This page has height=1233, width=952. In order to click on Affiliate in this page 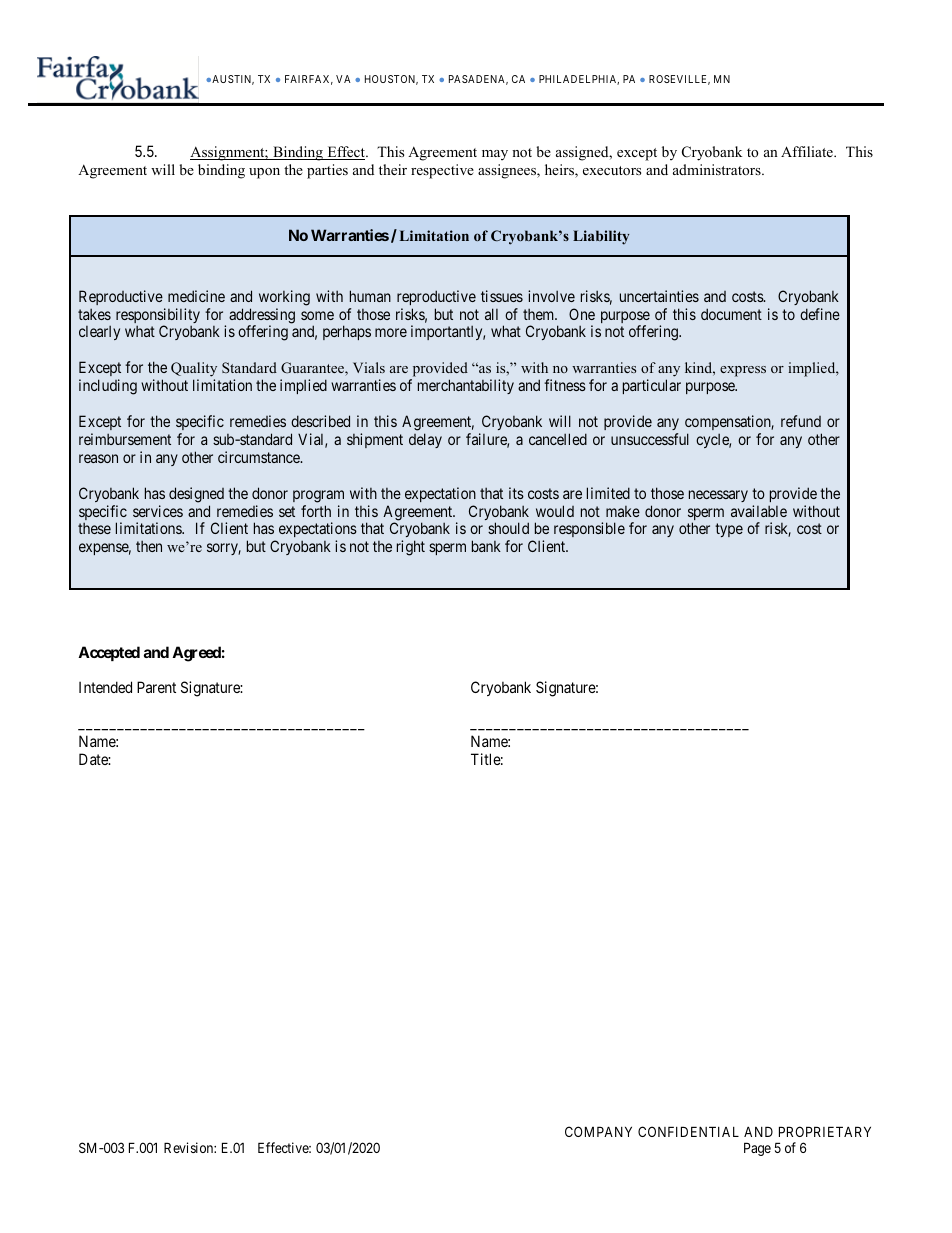, I will do `click(808, 151)`.
